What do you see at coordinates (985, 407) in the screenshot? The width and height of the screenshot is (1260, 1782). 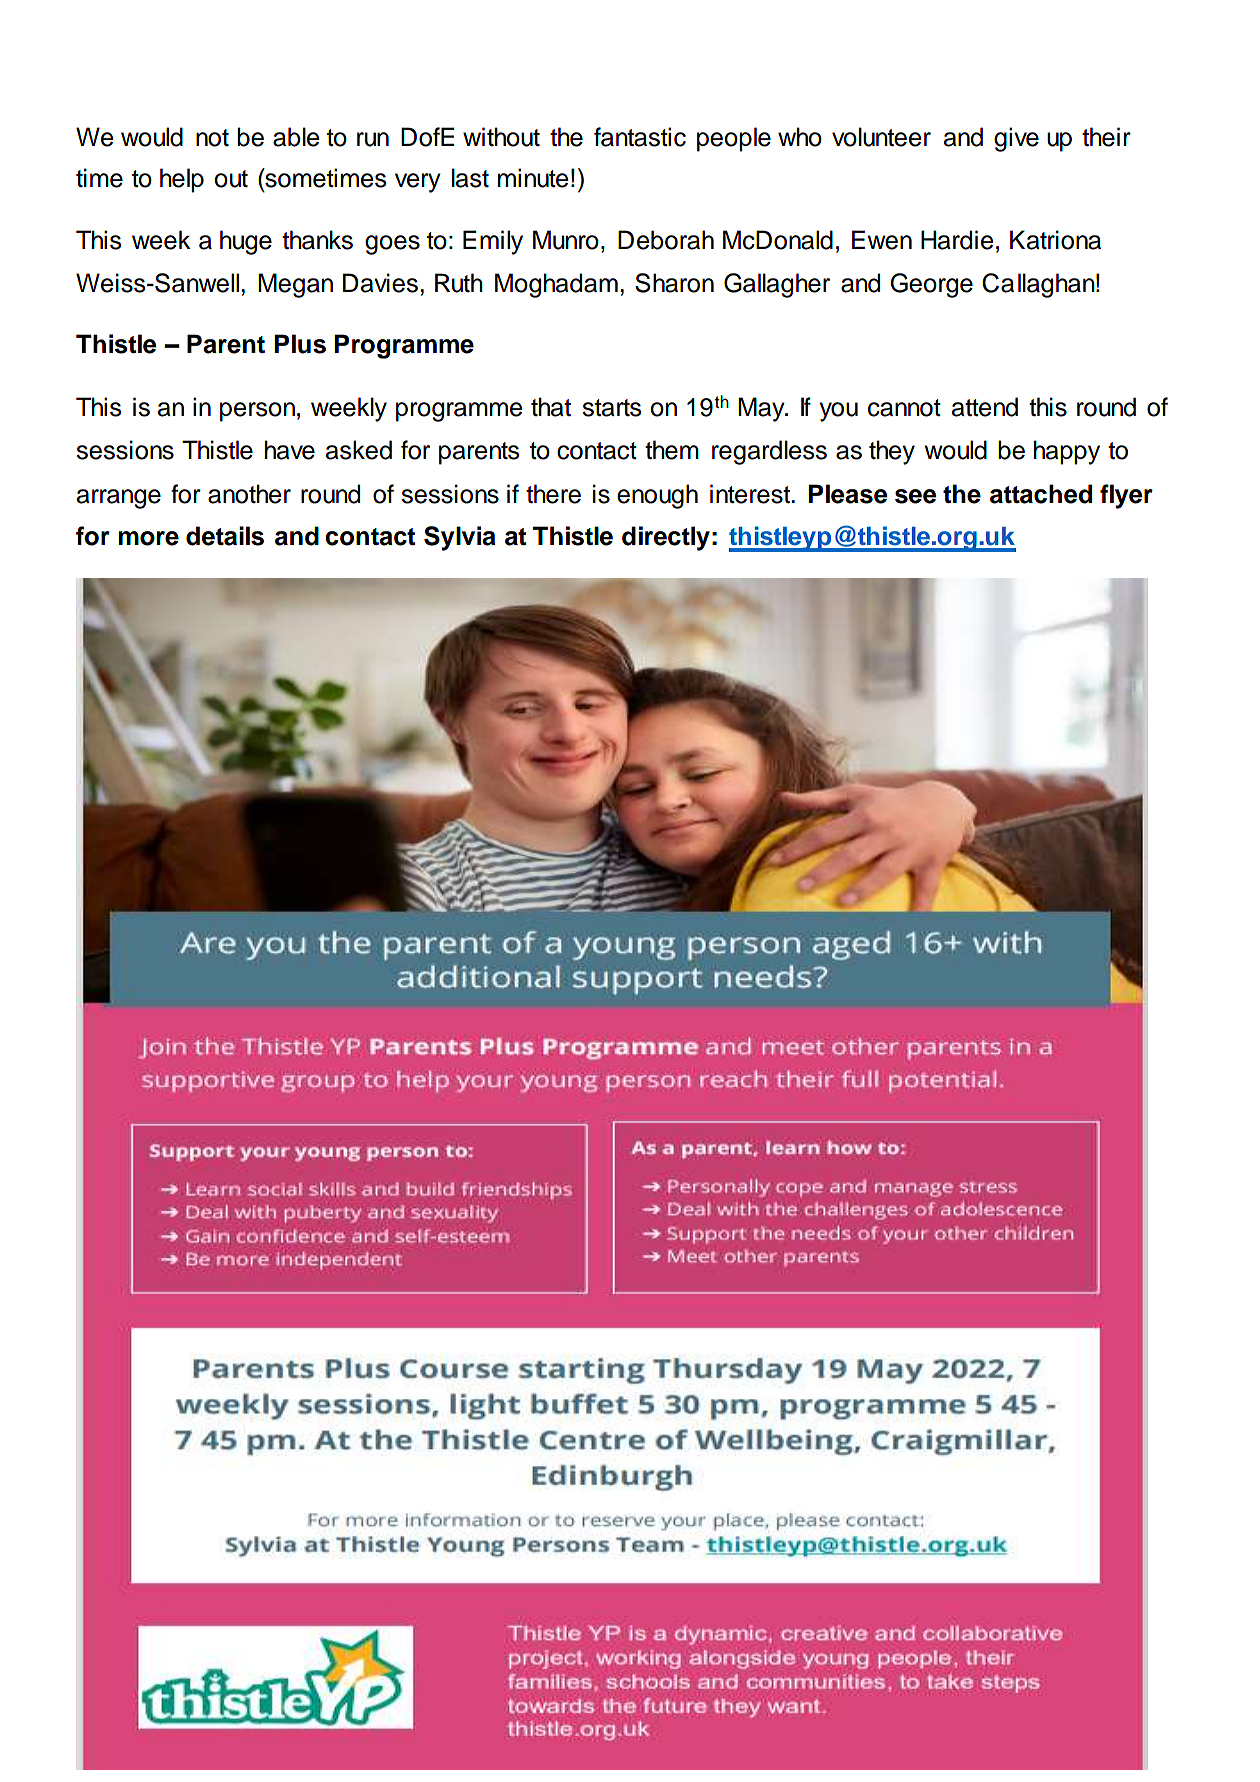 I see `attend` at bounding box center [985, 407].
